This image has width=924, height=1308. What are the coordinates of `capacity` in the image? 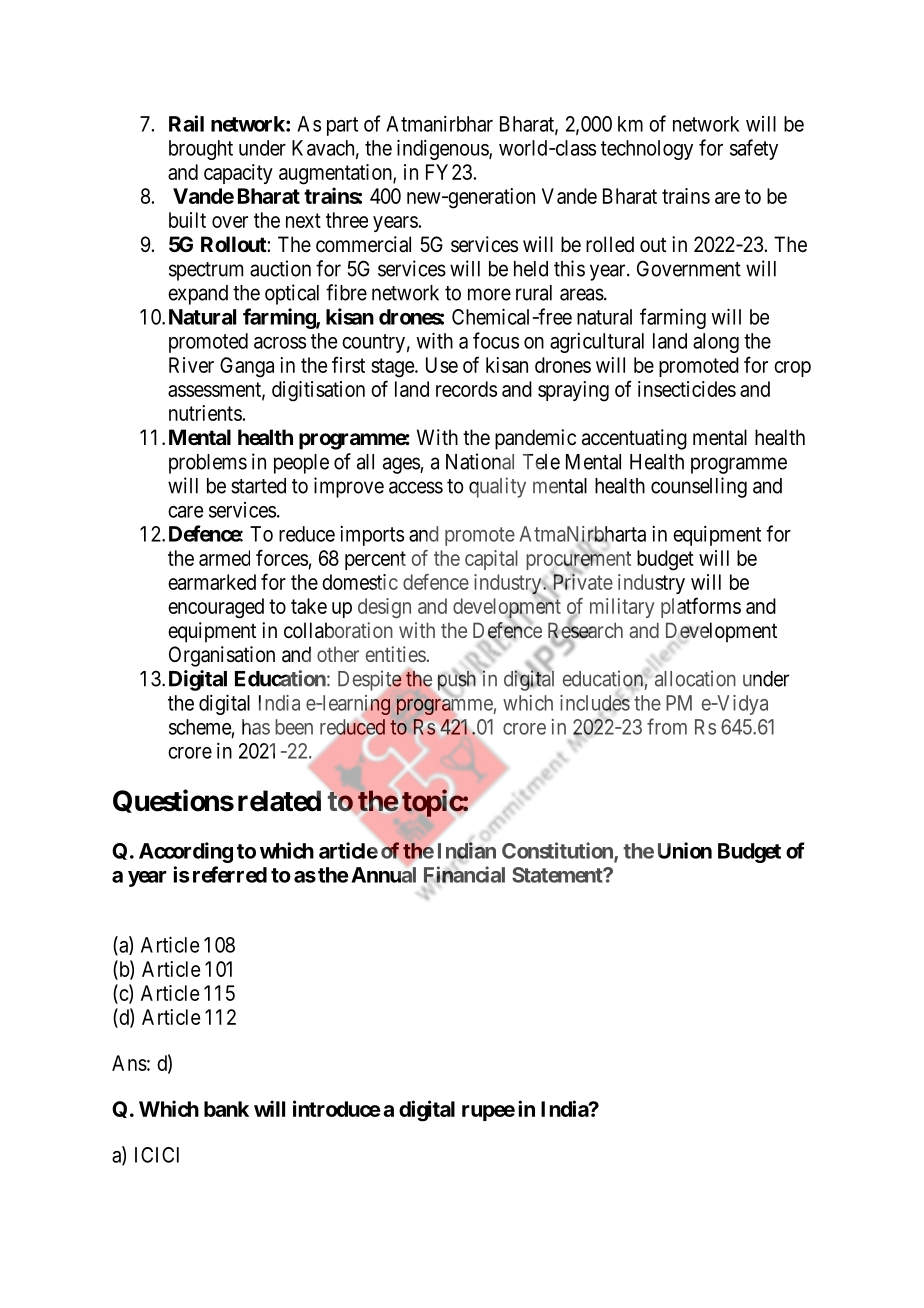 It's located at (238, 174).
